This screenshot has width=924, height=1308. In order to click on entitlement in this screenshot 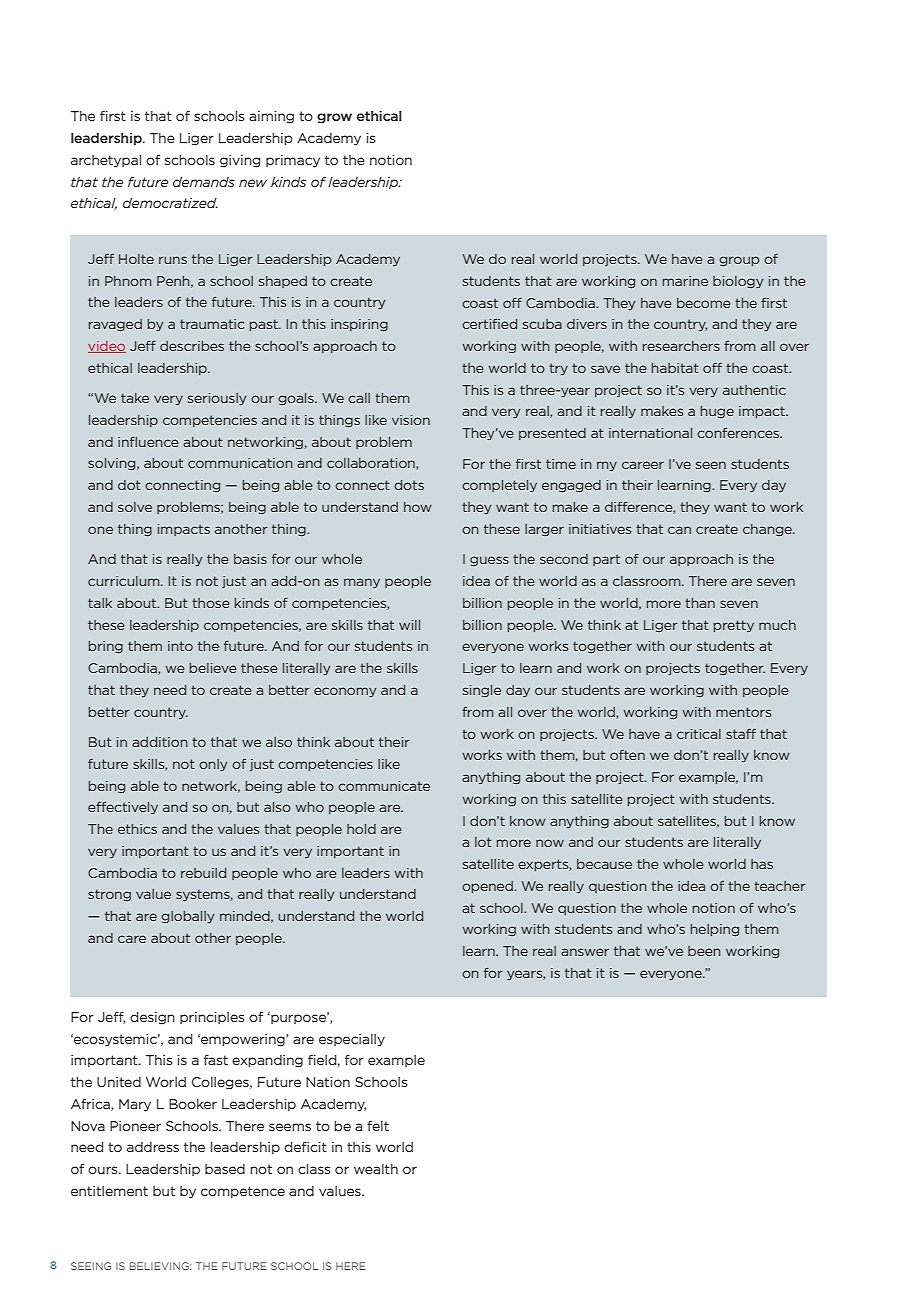, I will do `click(109, 1191)`.
